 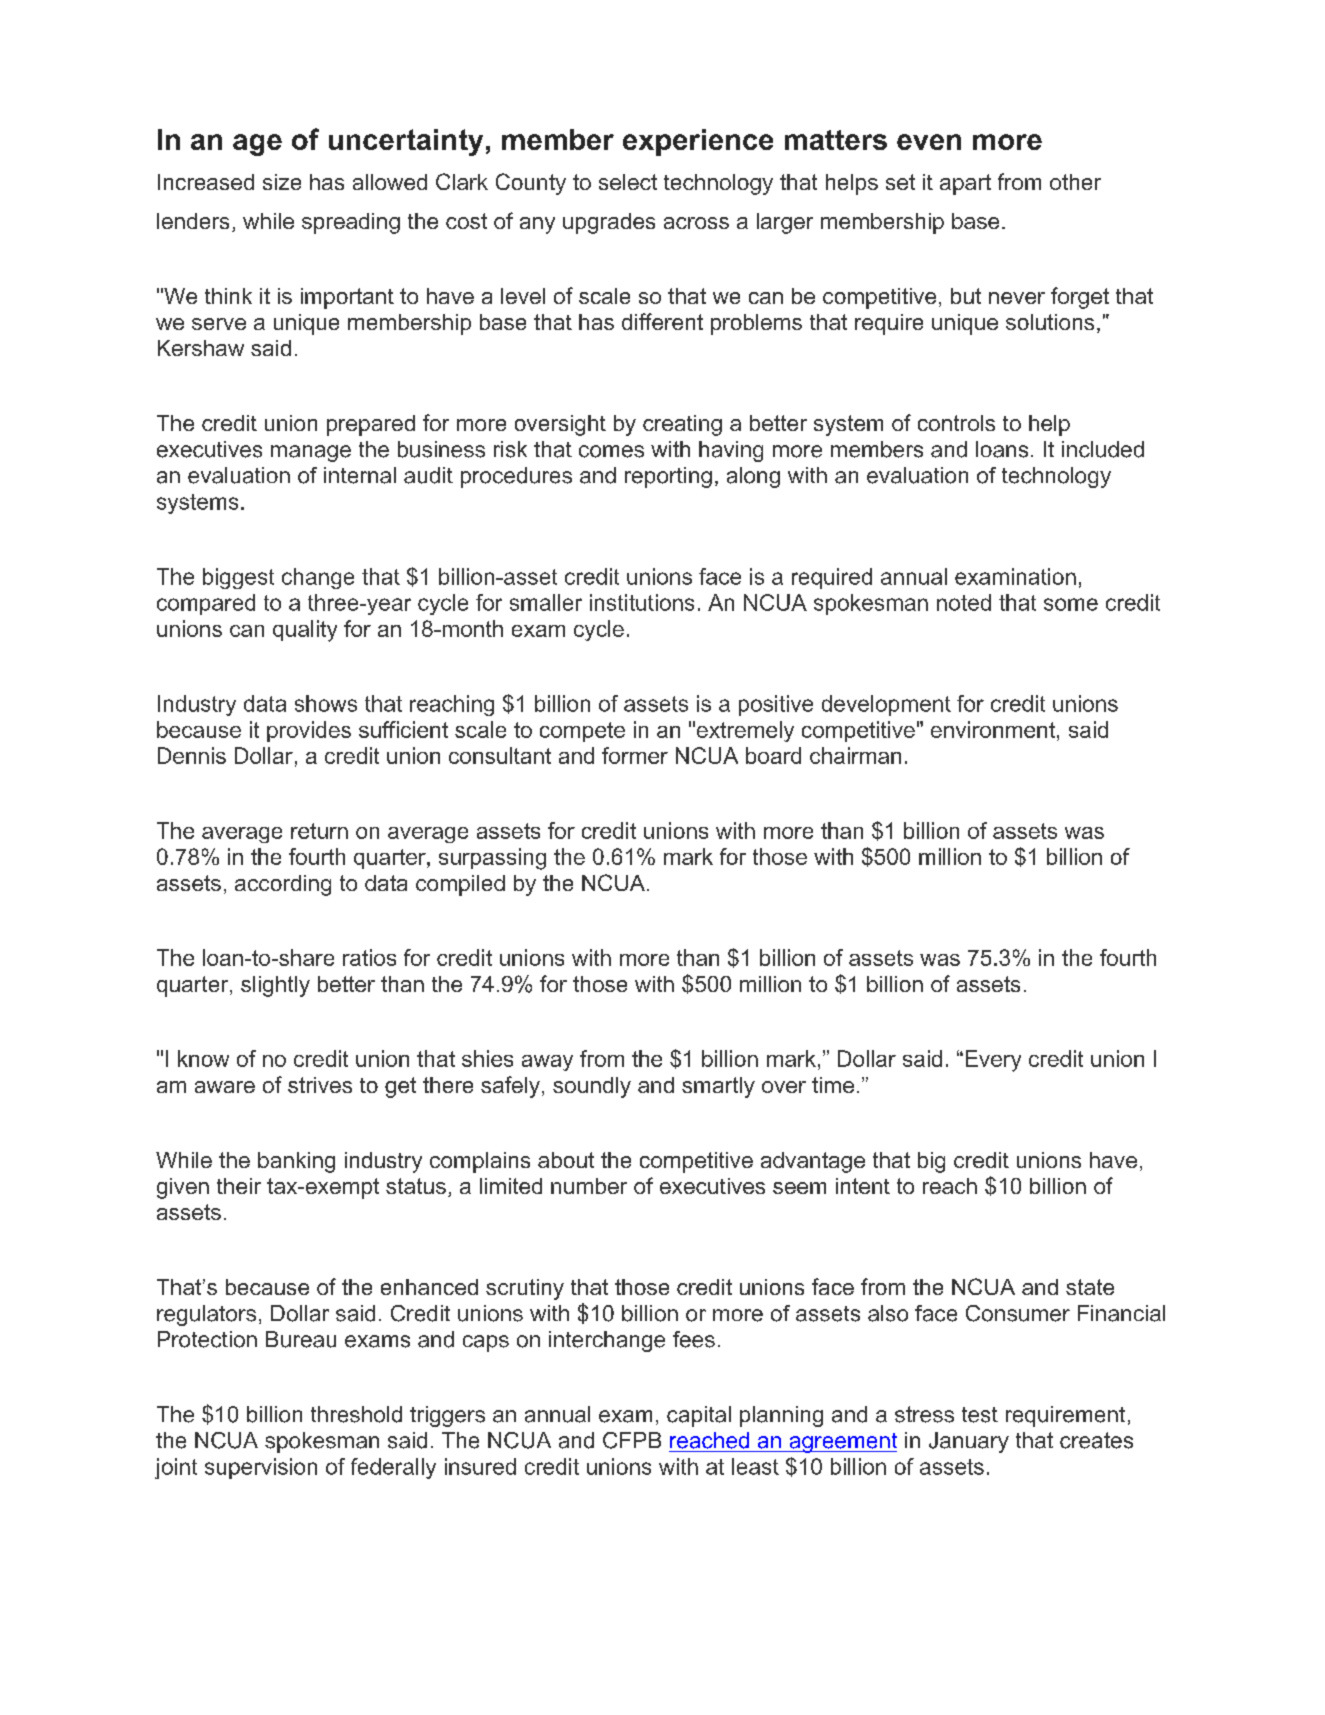 I want to click on select, so click(x=628, y=182).
